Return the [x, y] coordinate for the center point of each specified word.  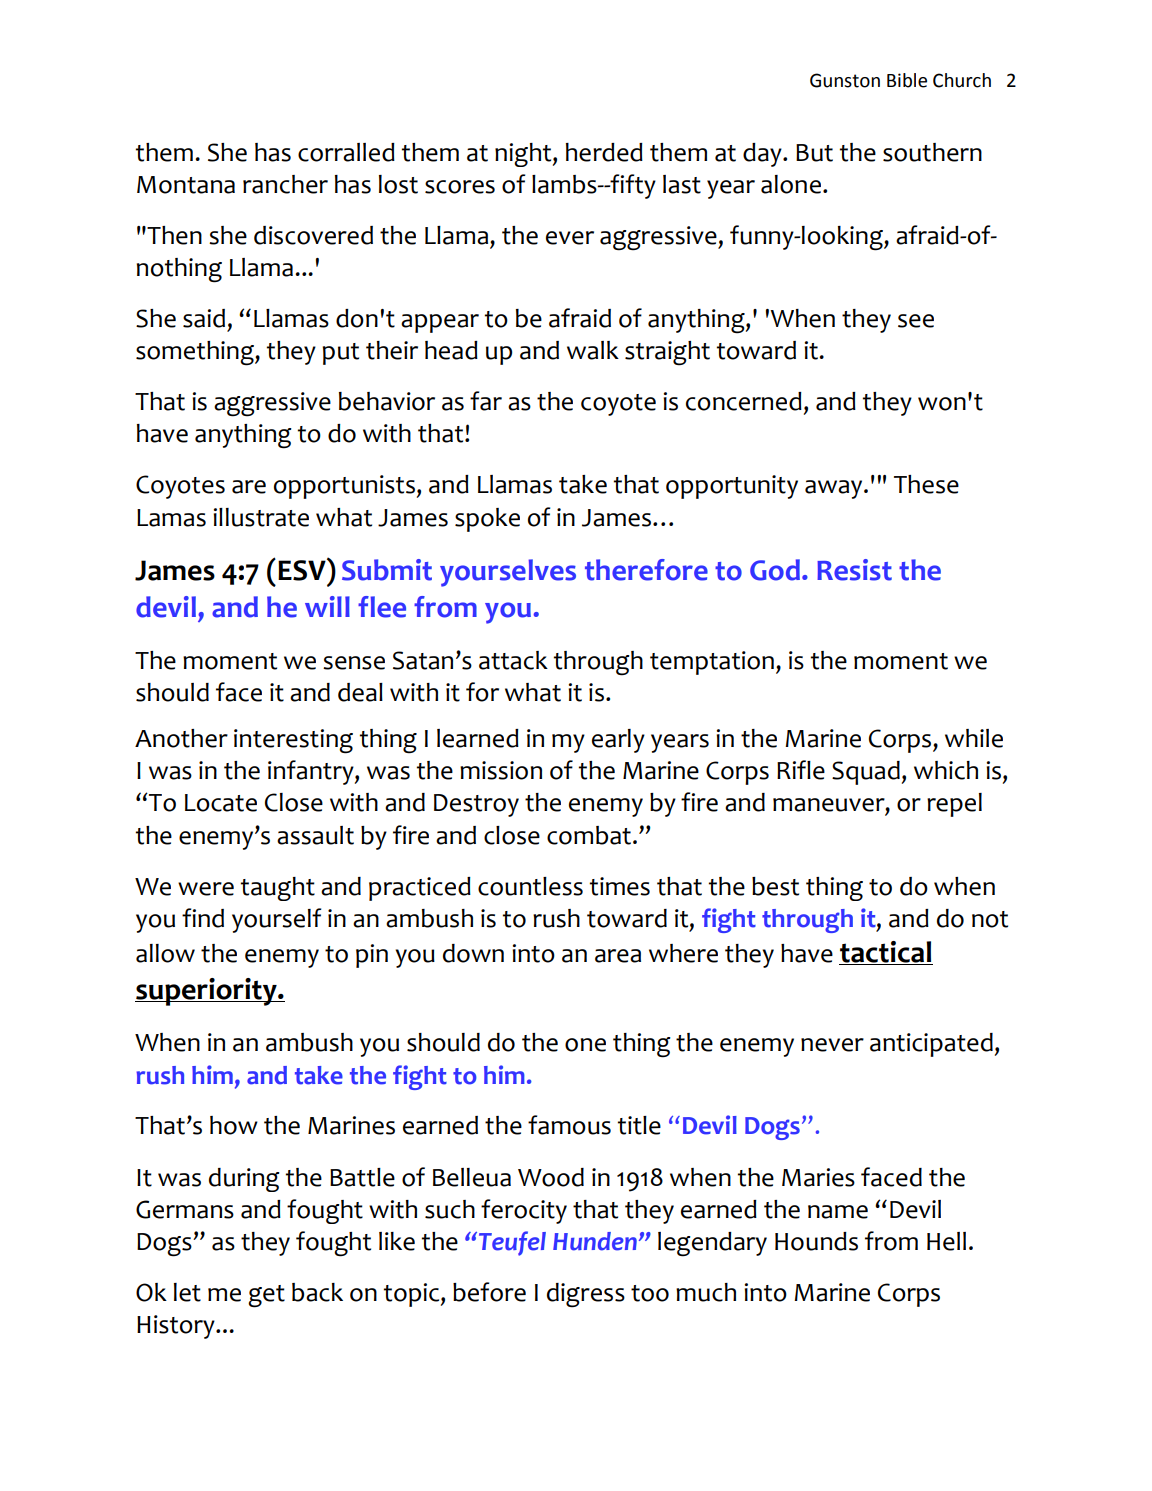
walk [593, 350]
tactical [886, 953]
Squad [866, 773]
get [266, 1296]
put [340, 354]
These [926, 484]
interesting [293, 741]
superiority [207, 992]
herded [604, 152]
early [618, 741]
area [618, 956]
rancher [285, 184]
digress [586, 1295]
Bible [907, 80]
